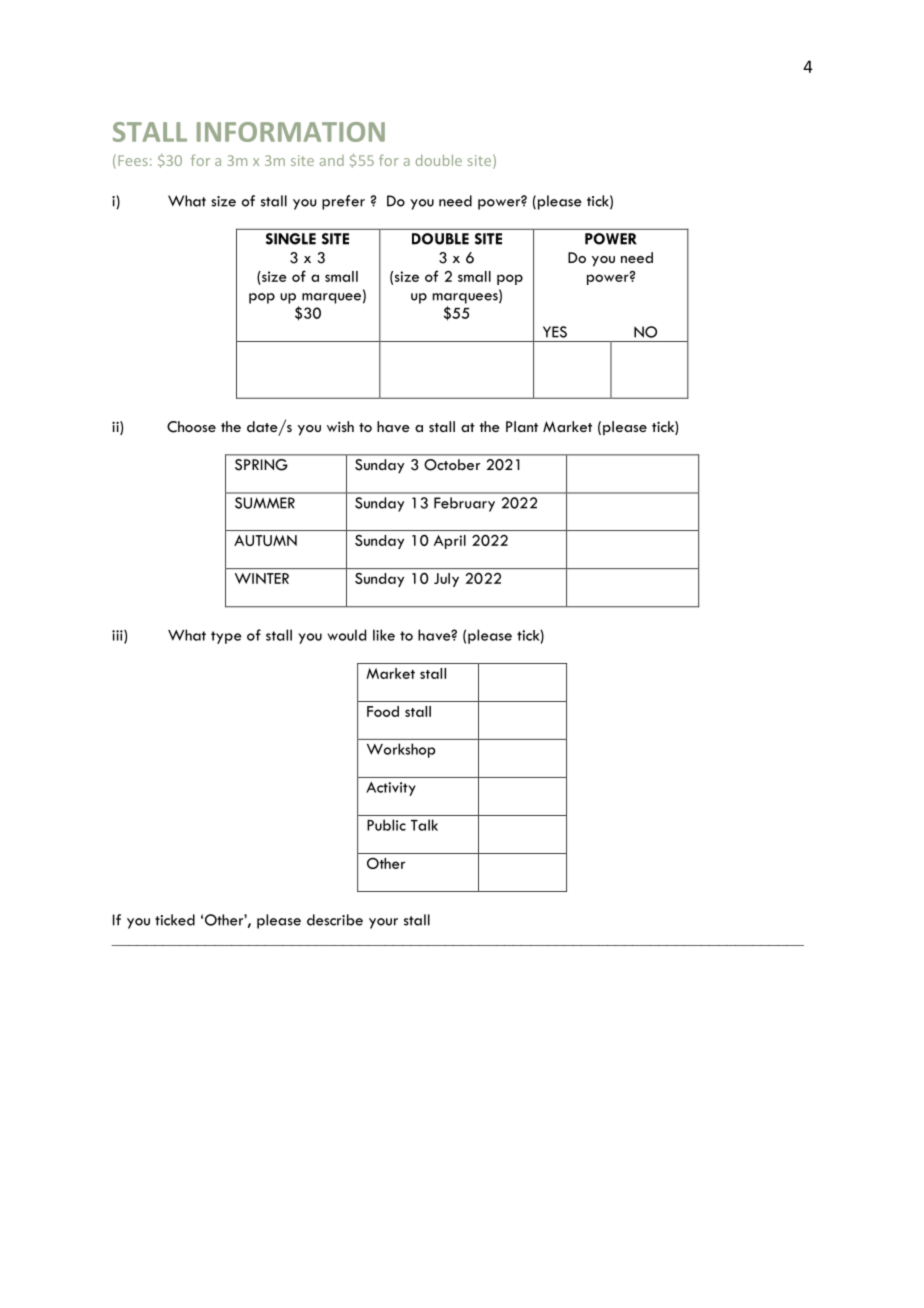  Describe the element at coordinates (424, 825) in the document. I see `Talk` at that location.
